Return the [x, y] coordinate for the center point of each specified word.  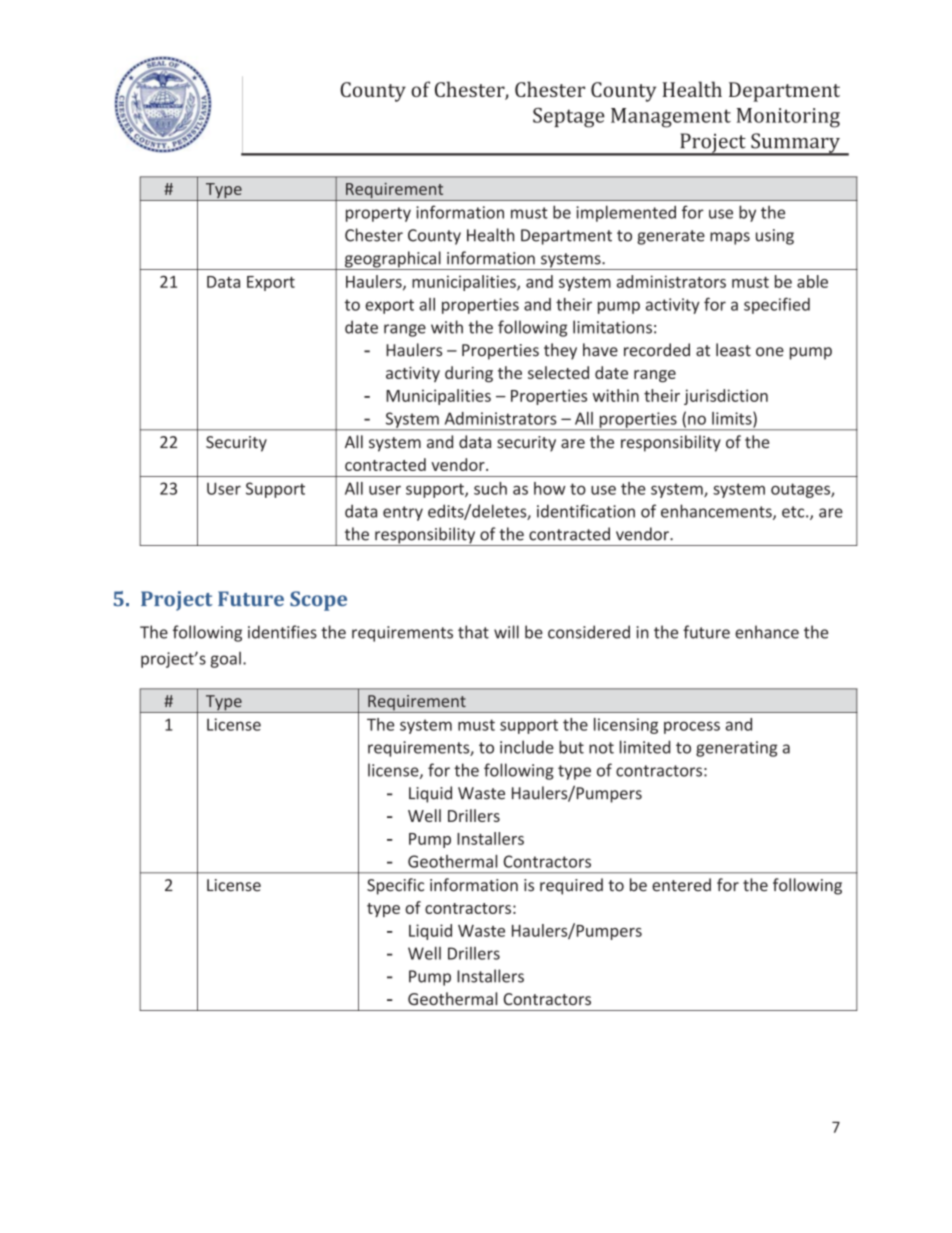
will [506, 632]
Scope [318, 601]
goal [225, 660]
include [527, 747]
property [378, 214]
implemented [626, 213]
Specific [395, 886]
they [560, 351]
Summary [795, 144]
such [490, 488]
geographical [392, 260]
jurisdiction [726, 397]
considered [589, 632]
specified [777, 305]
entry [403, 513]
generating [736, 749]
